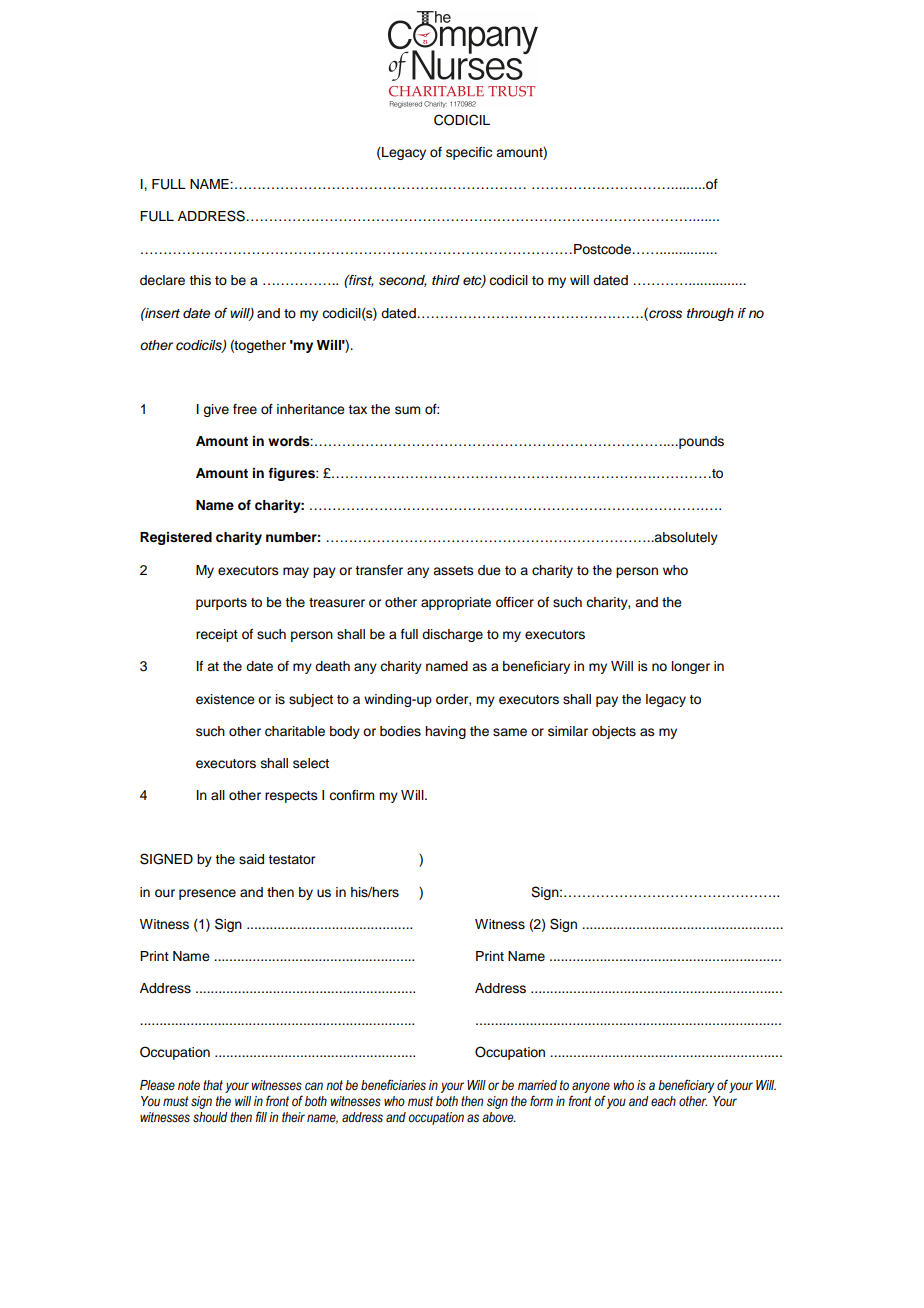 This screenshot has height=1308, width=924. I want to click on longer, so click(691, 667).
